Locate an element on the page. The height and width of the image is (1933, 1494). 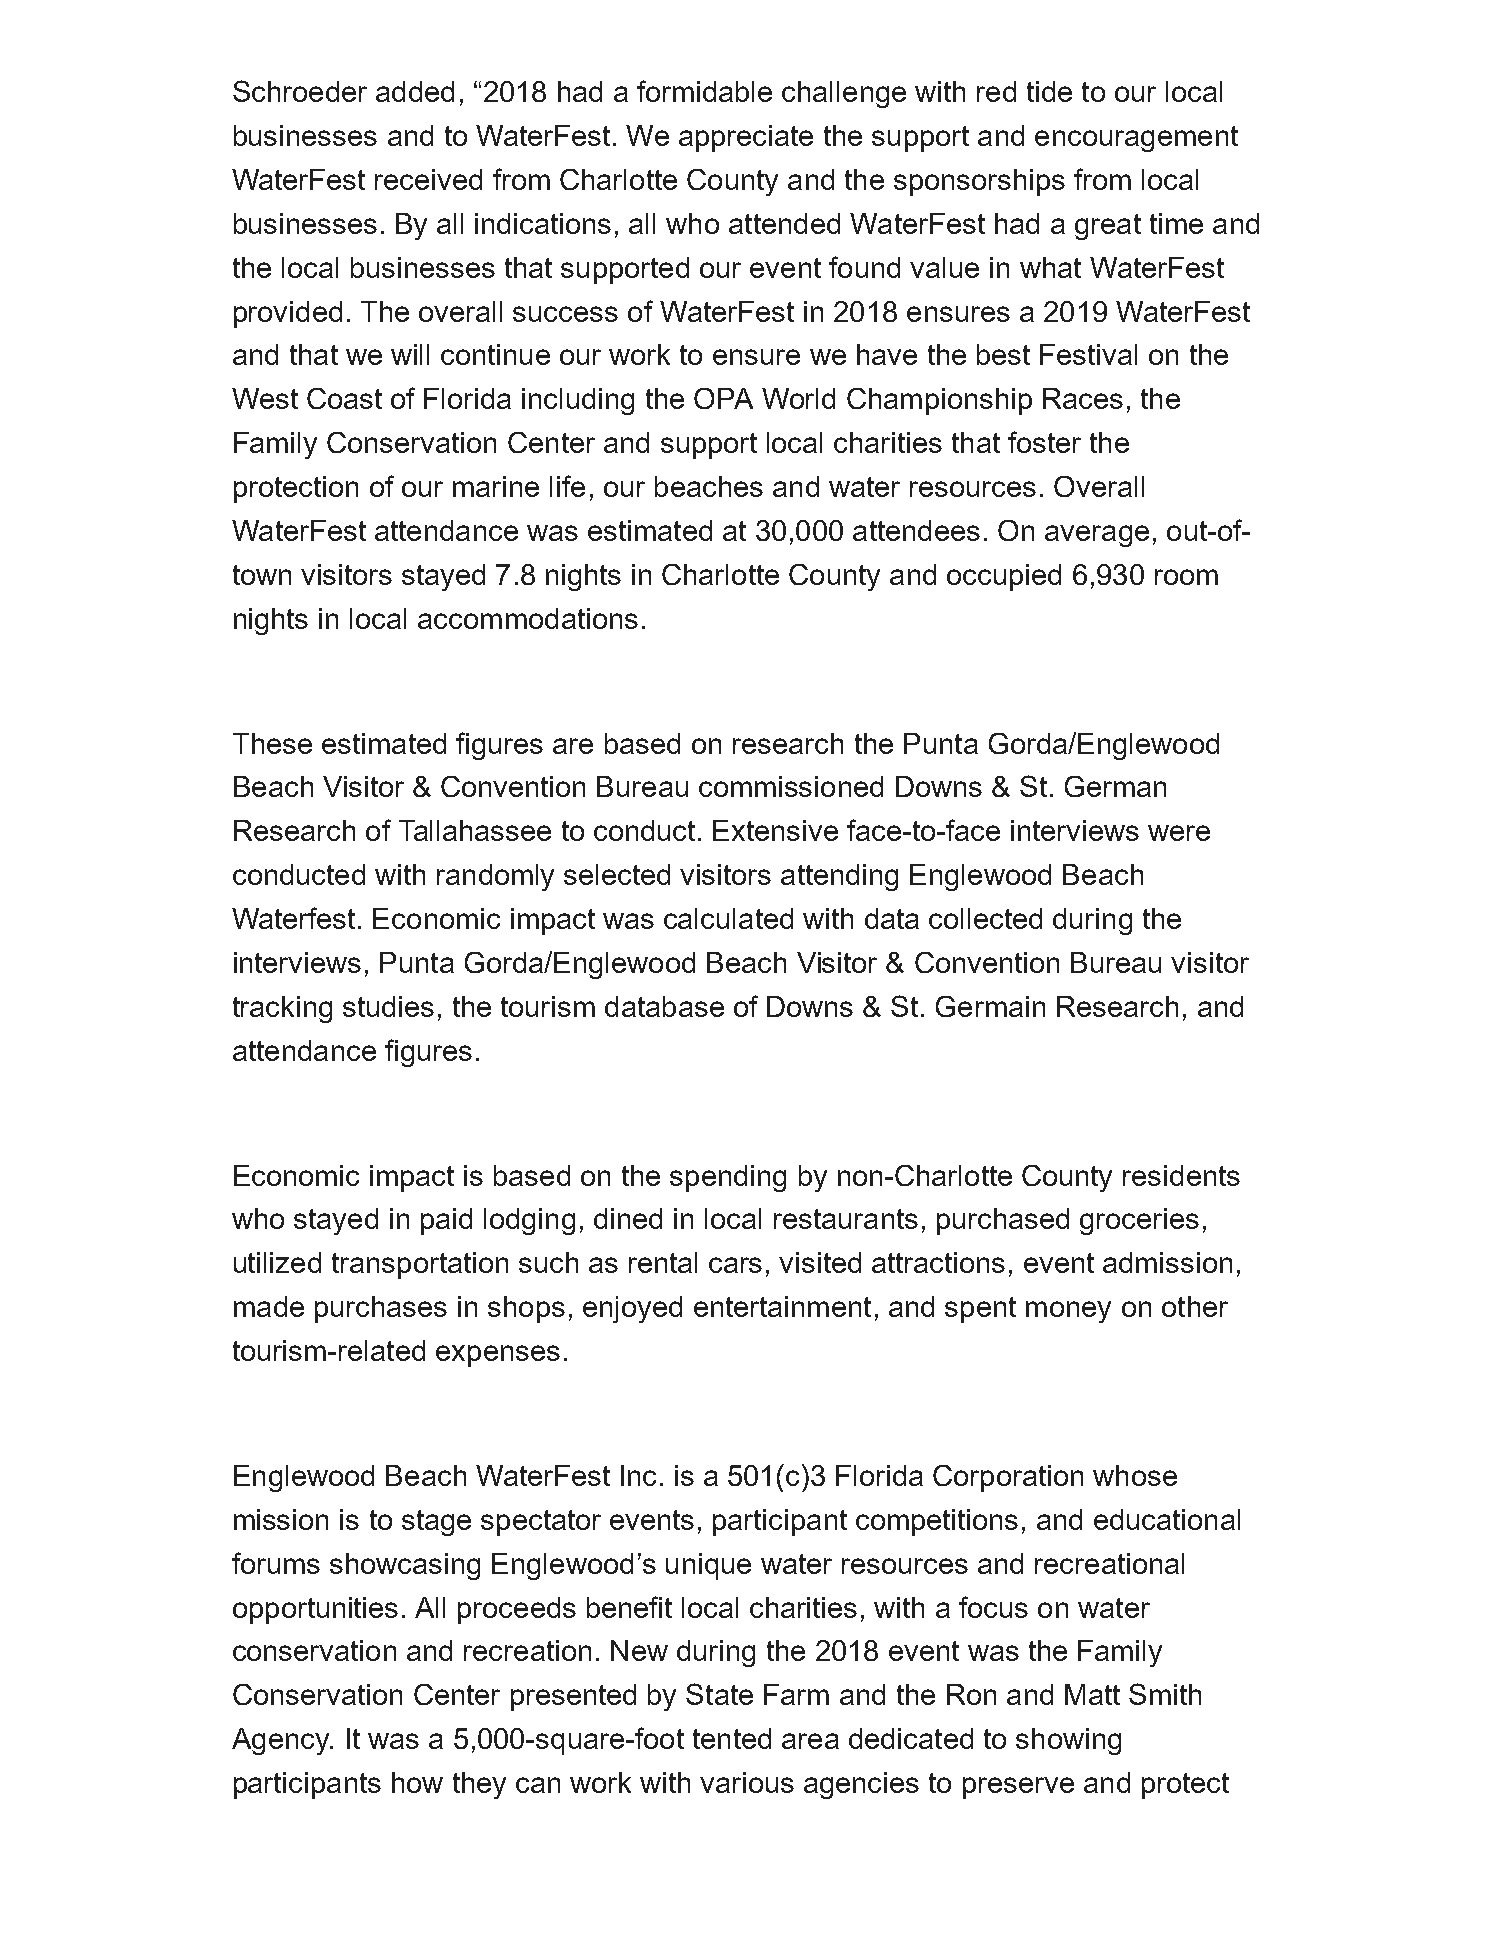
tented is located at coordinates (732, 1738).
